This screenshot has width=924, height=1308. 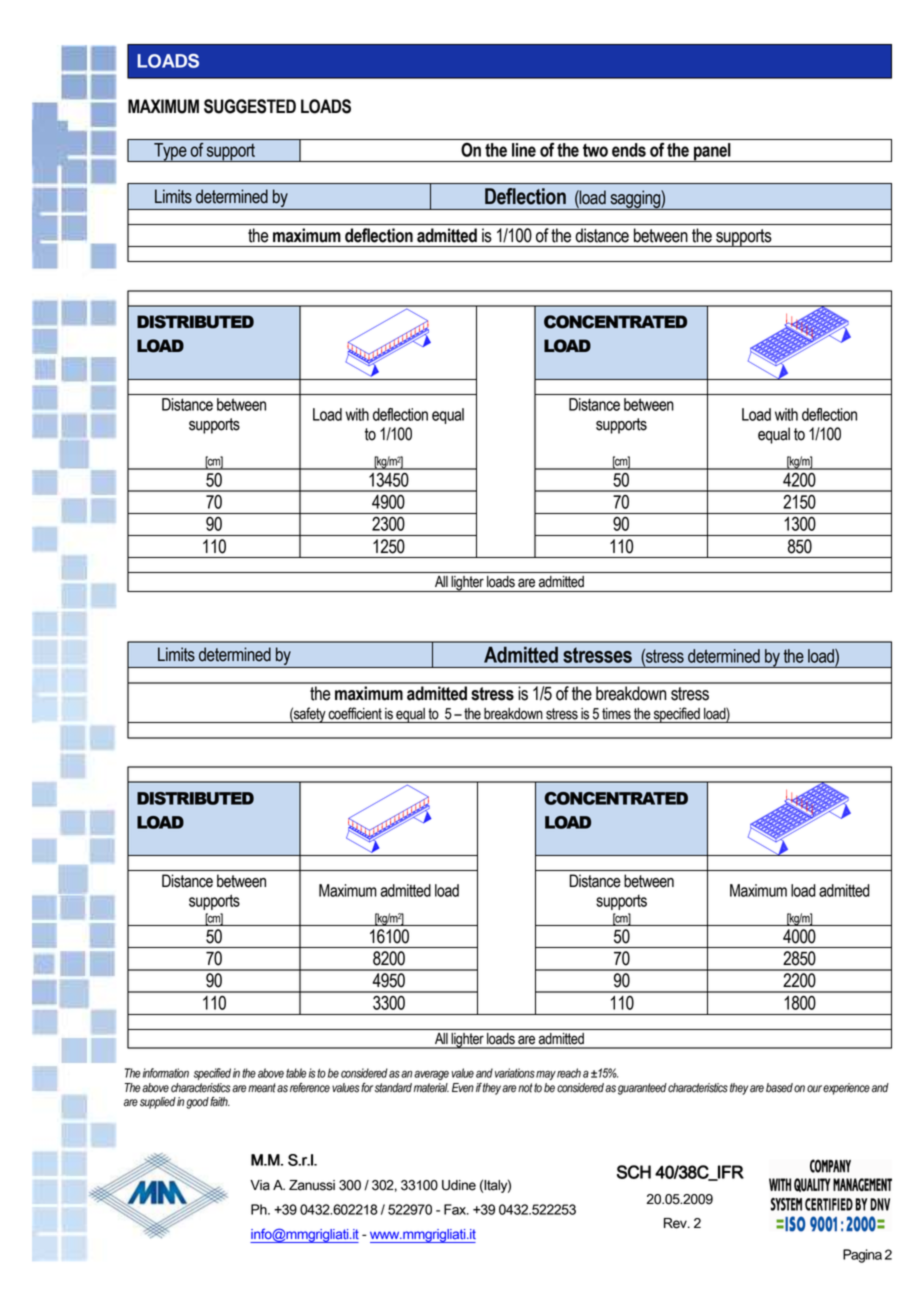 I want to click on times, so click(x=616, y=714).
